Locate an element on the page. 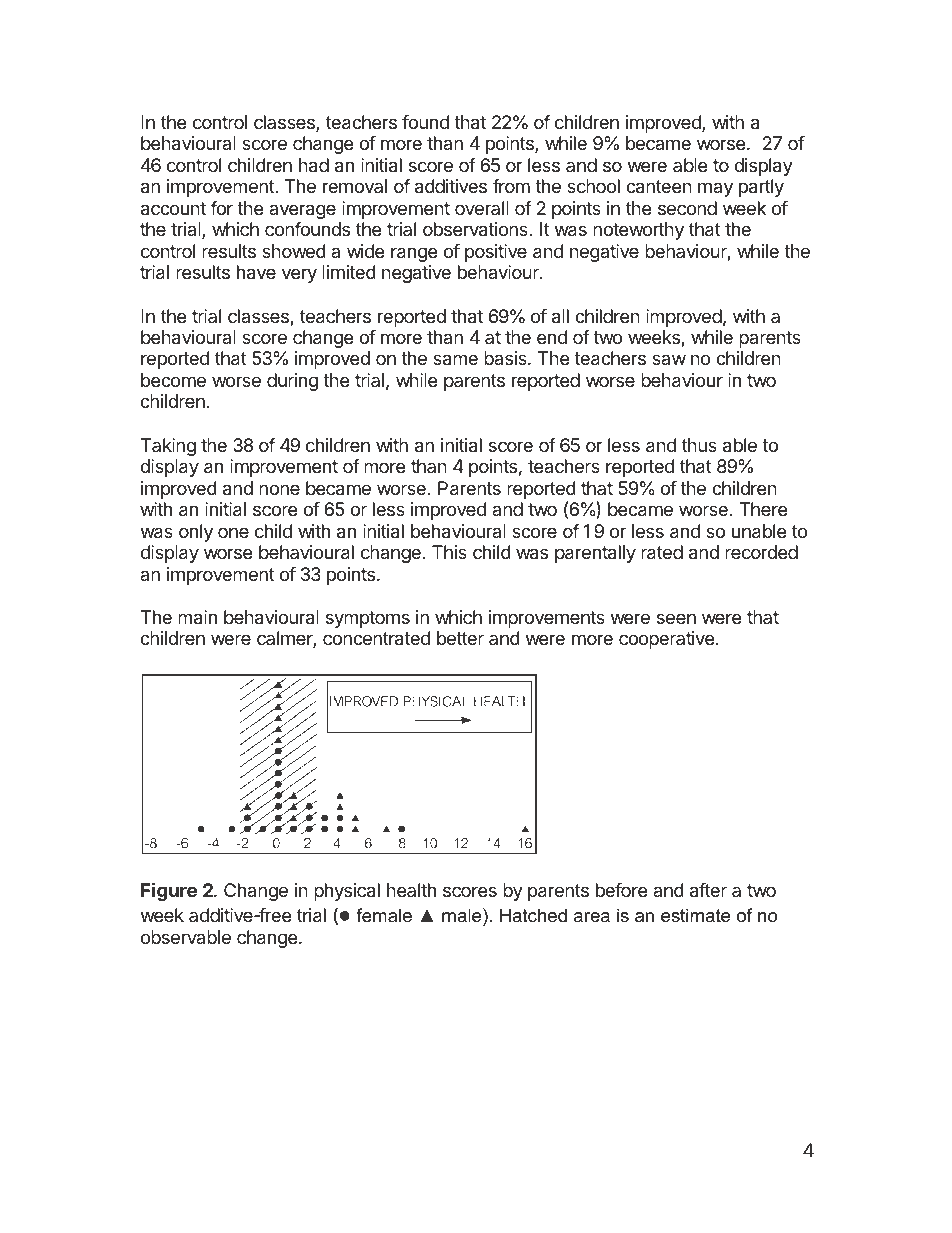  average is located at coordinates (302, 211).
